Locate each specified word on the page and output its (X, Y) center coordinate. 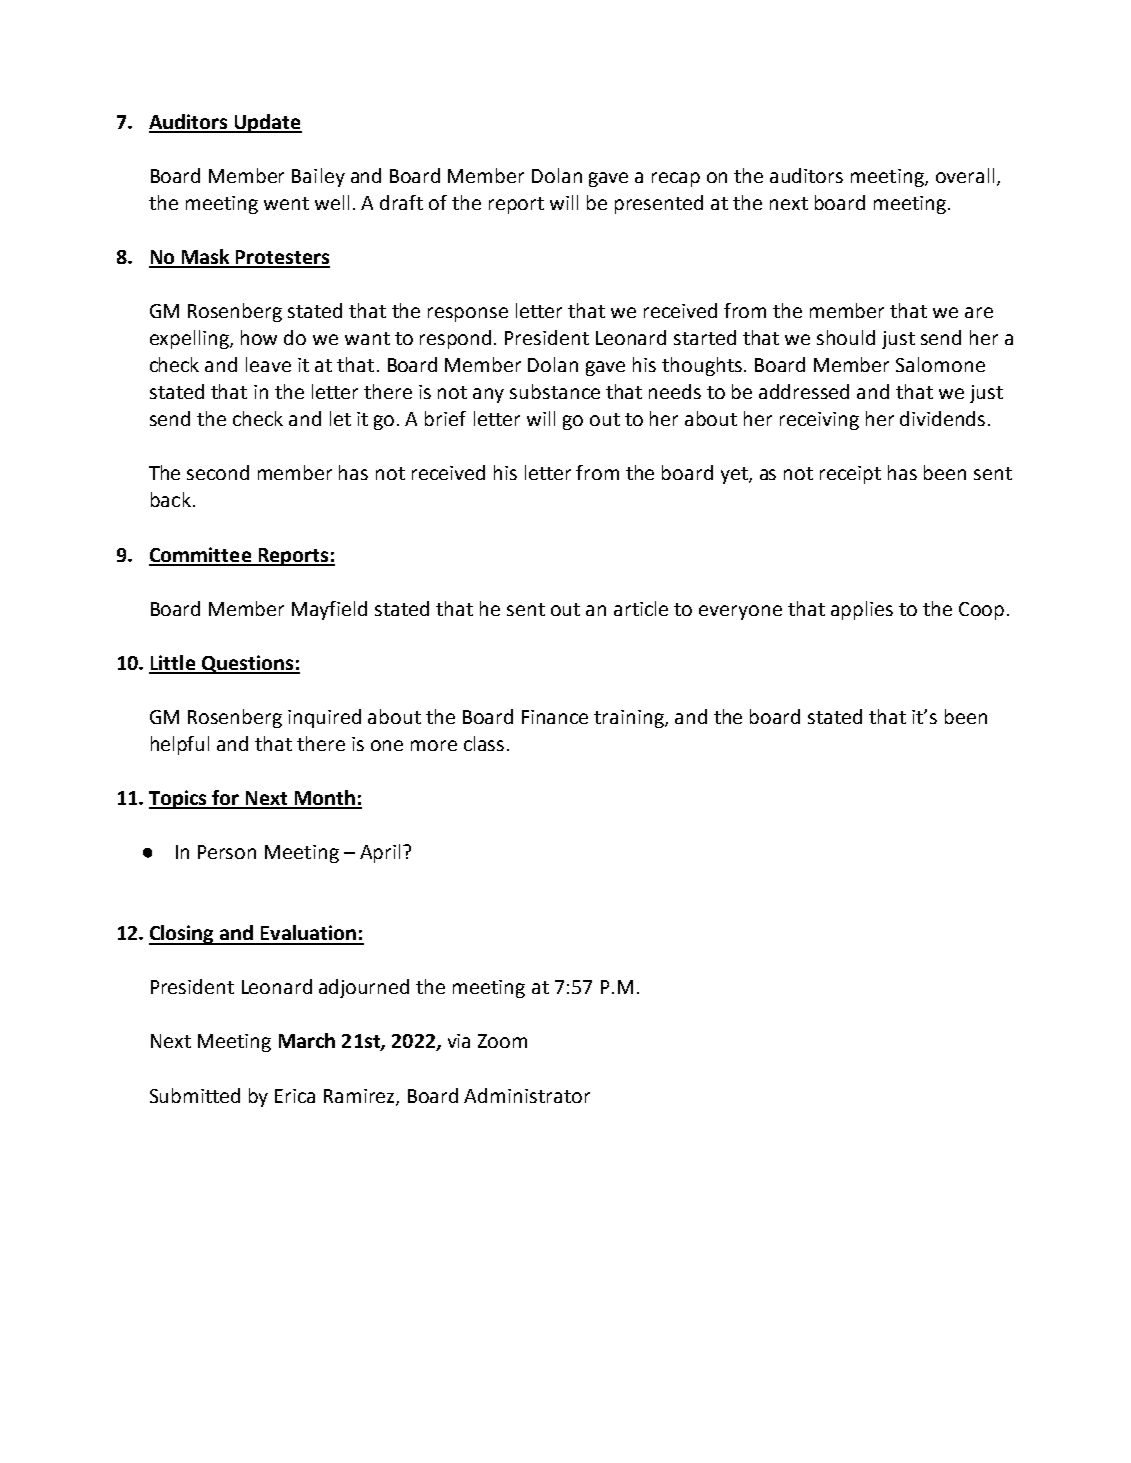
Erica (295, 1096)
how (259, 337)
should (846, 337)
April (380, 853)
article (641, 608)
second (218, 472)
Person (227, 852)
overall (965, 175)
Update (267, 123)
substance (555, 391)
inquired (324, 718)
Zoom (502, 1041)
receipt (850, 475)
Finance (555, 717)
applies (862, 610)
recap (676, 179)
